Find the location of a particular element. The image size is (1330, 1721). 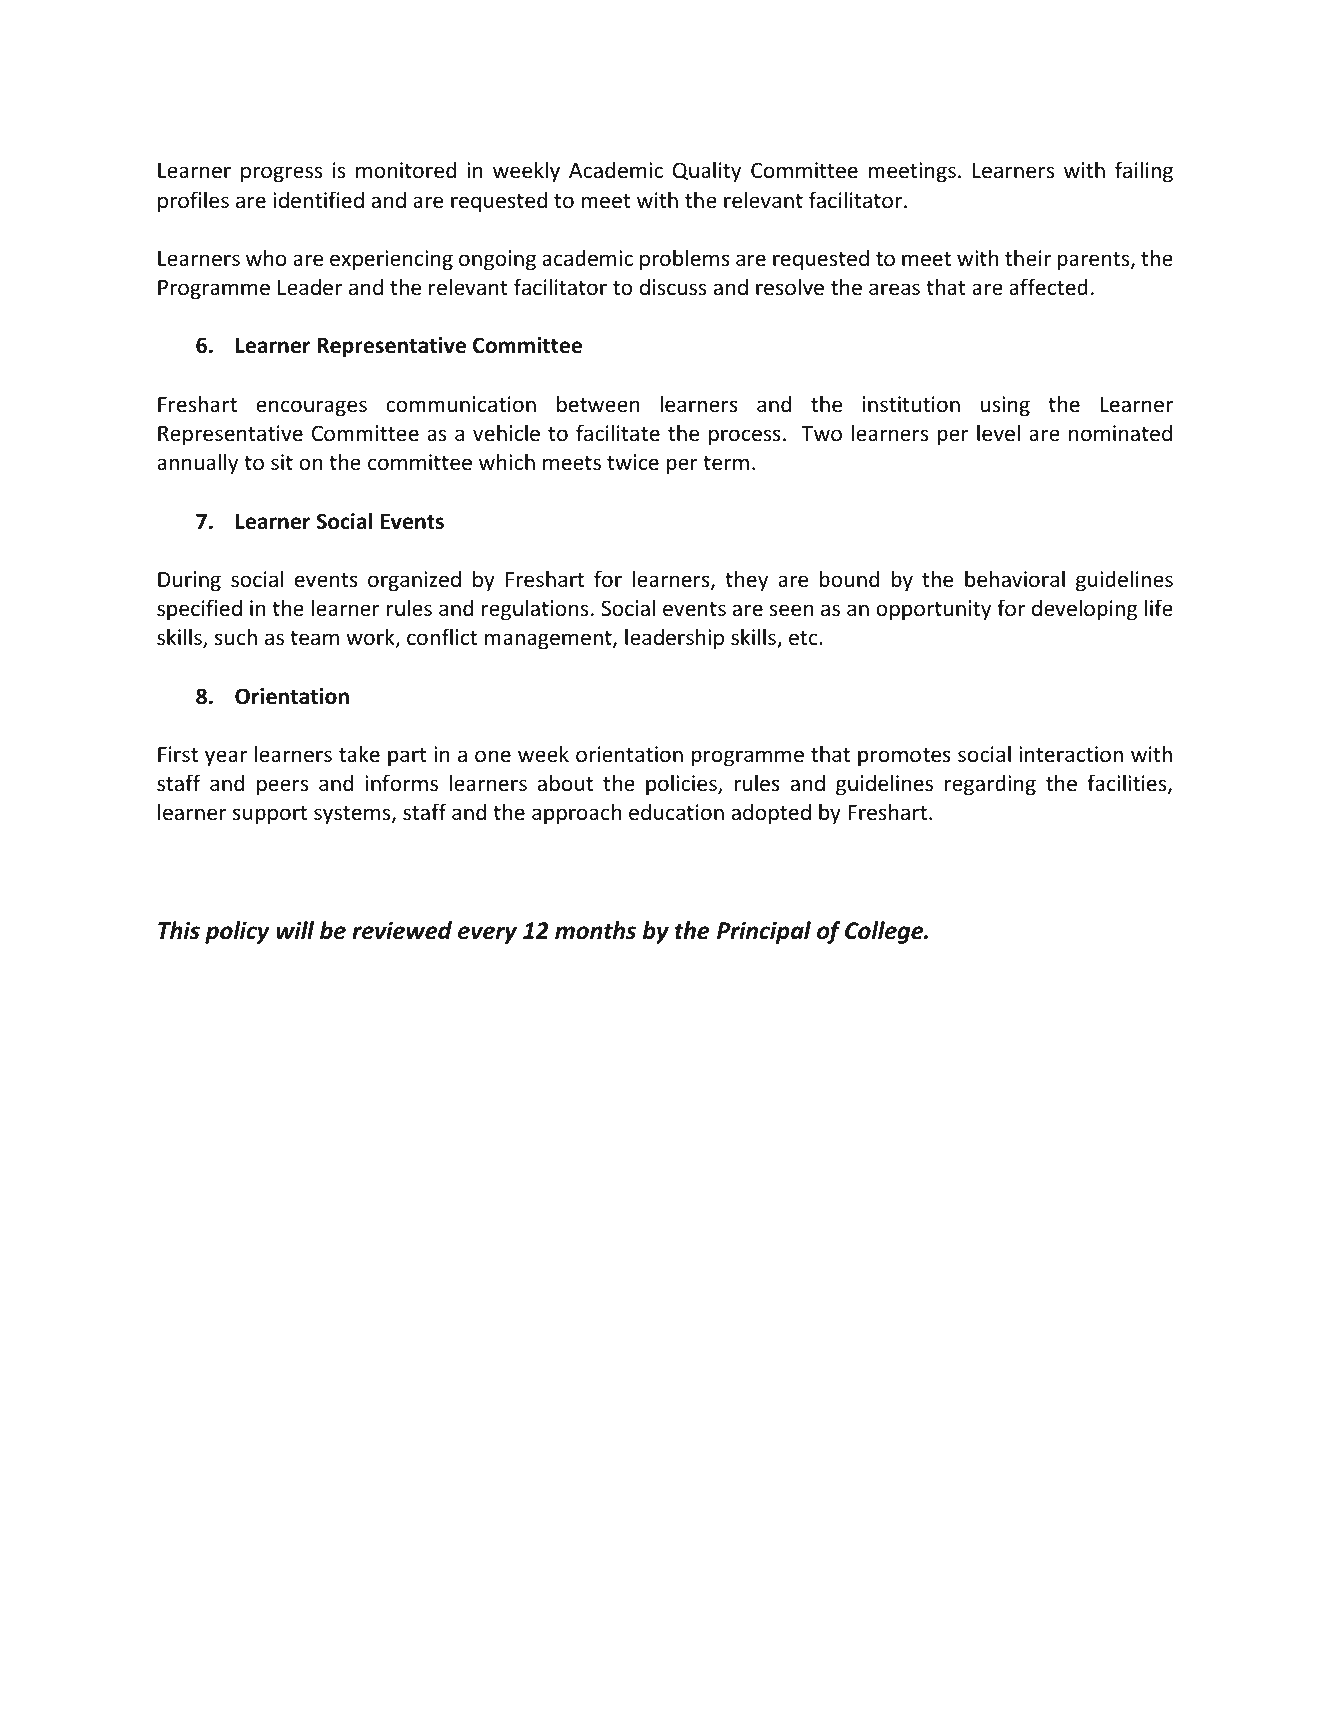

take is located at coordinates (359, 753).
